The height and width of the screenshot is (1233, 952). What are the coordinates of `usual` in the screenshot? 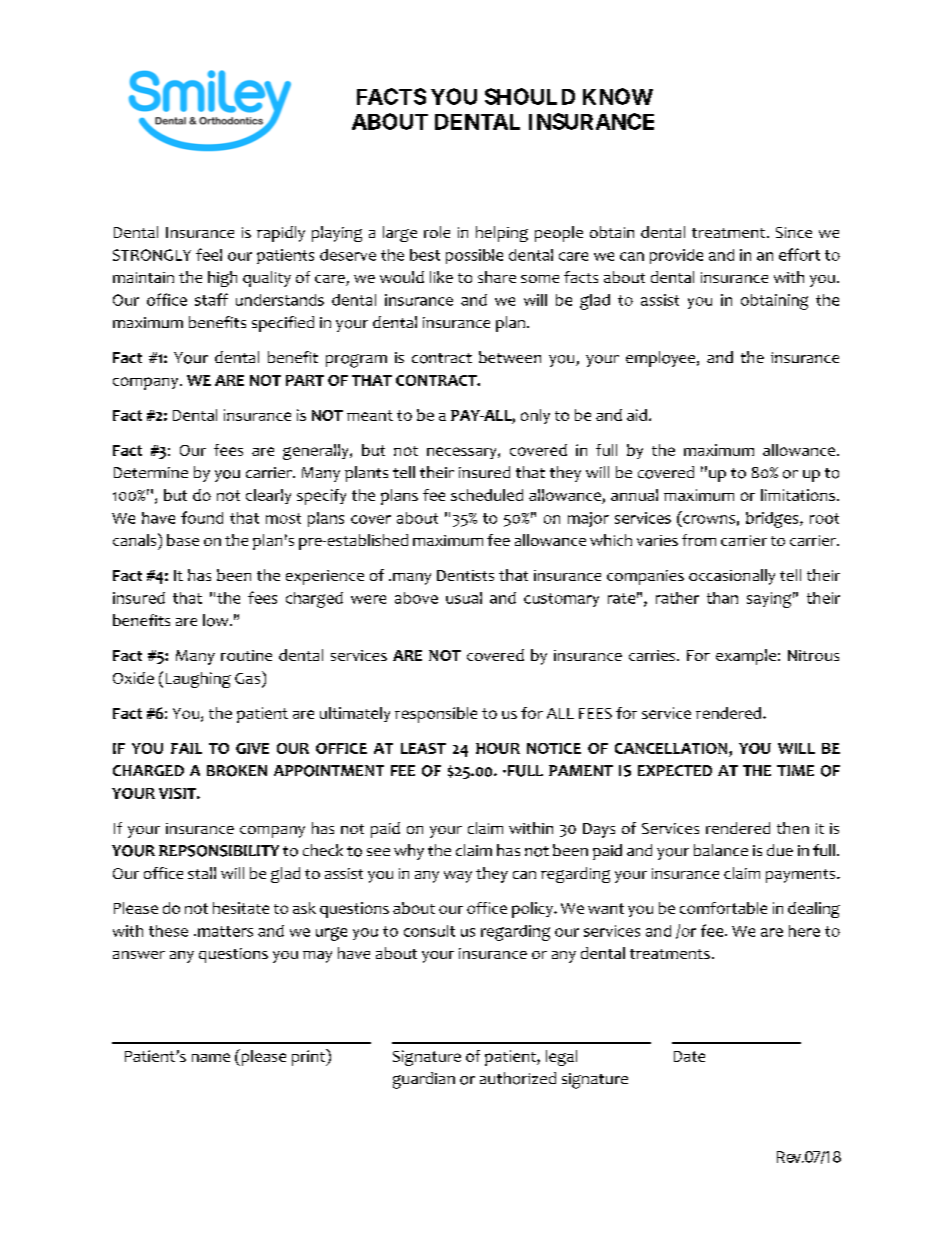 It's located at (464, 598).
